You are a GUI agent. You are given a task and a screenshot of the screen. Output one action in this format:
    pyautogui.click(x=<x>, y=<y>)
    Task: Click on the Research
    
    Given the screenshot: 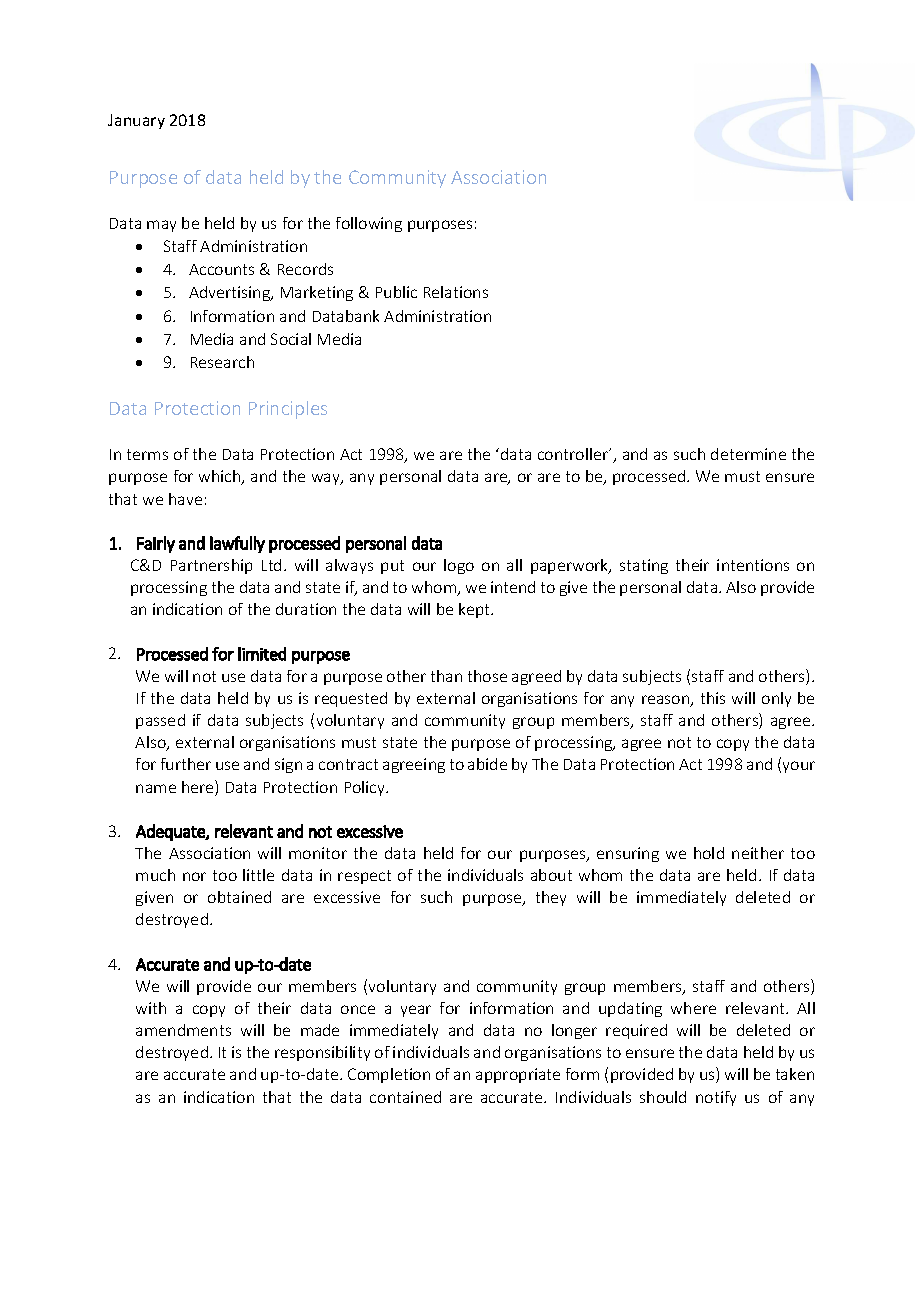 What is the action you would take?
    pyautogui.click(x=222, y=362)
